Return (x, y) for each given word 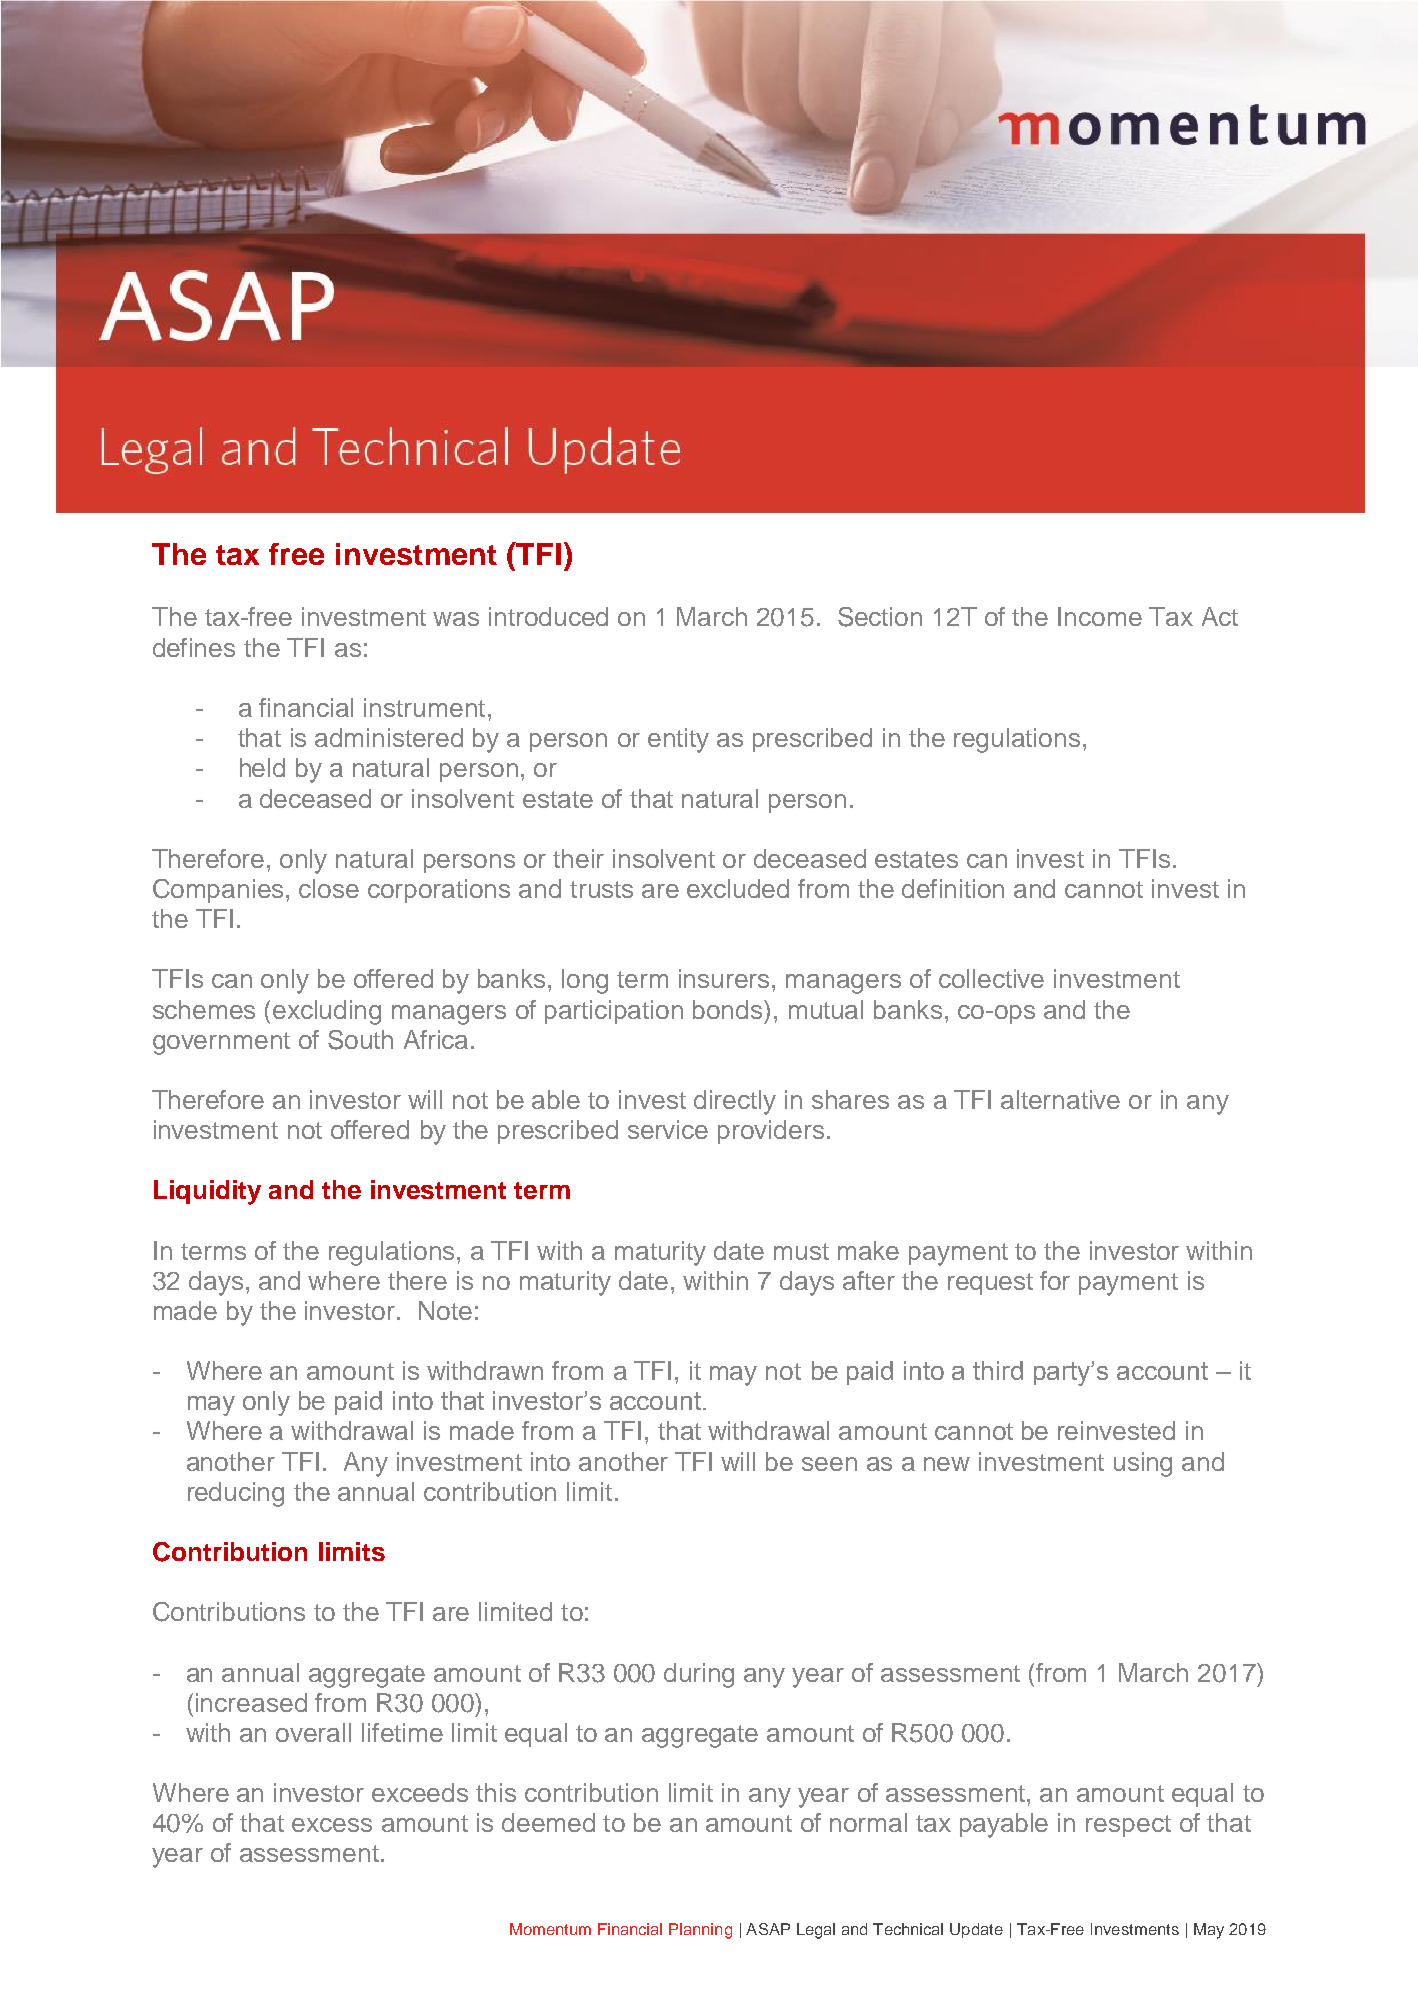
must (801, 1251)
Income (1100, 616)
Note (445, 1310)
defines (194, 647)
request (990, 1284)
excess (332, 1825)
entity (678, 740)
